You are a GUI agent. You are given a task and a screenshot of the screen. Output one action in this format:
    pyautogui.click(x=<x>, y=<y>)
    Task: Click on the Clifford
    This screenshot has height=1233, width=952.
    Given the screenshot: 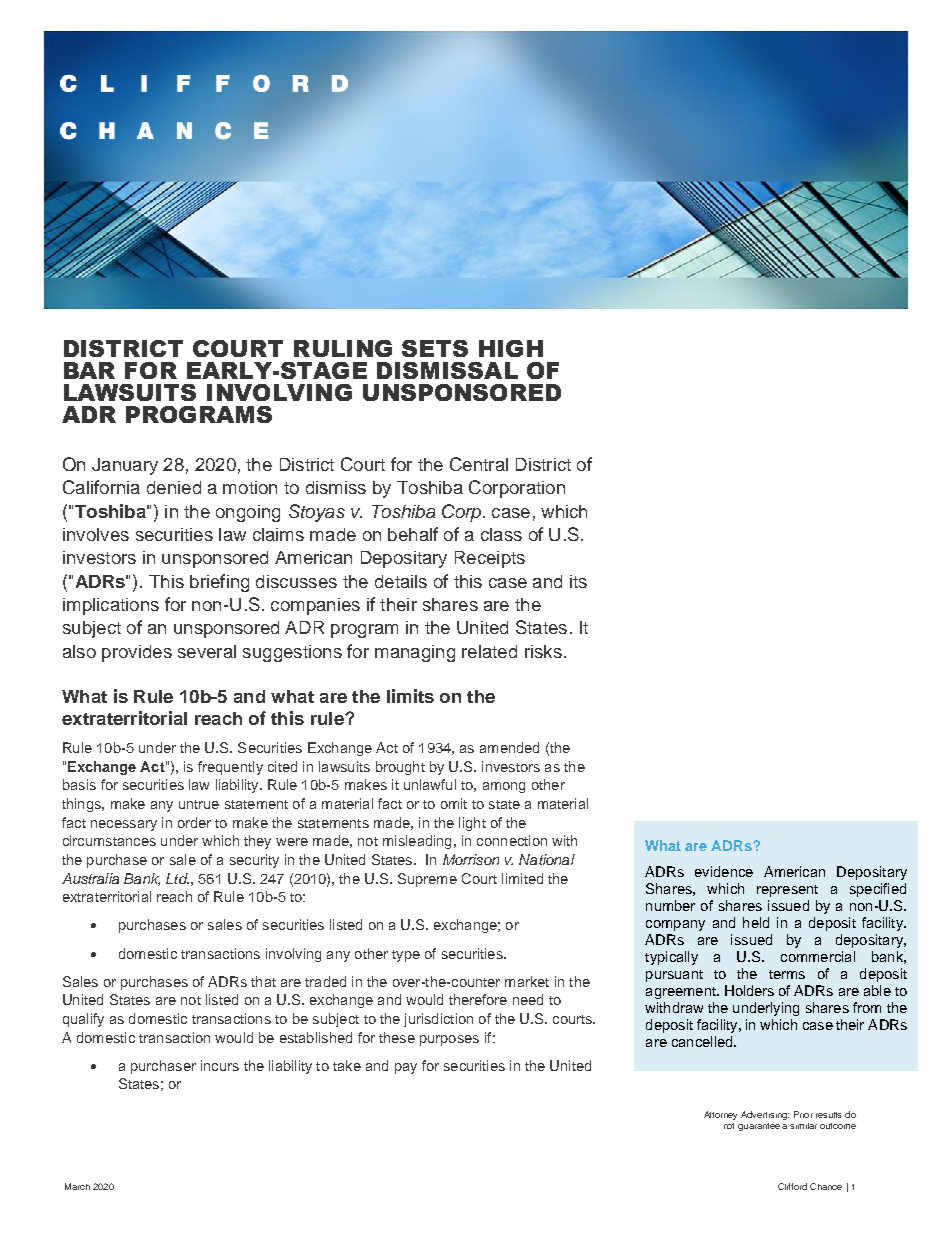 What is the action you would take?
    pyautogui.click(x=792, y=1186)
